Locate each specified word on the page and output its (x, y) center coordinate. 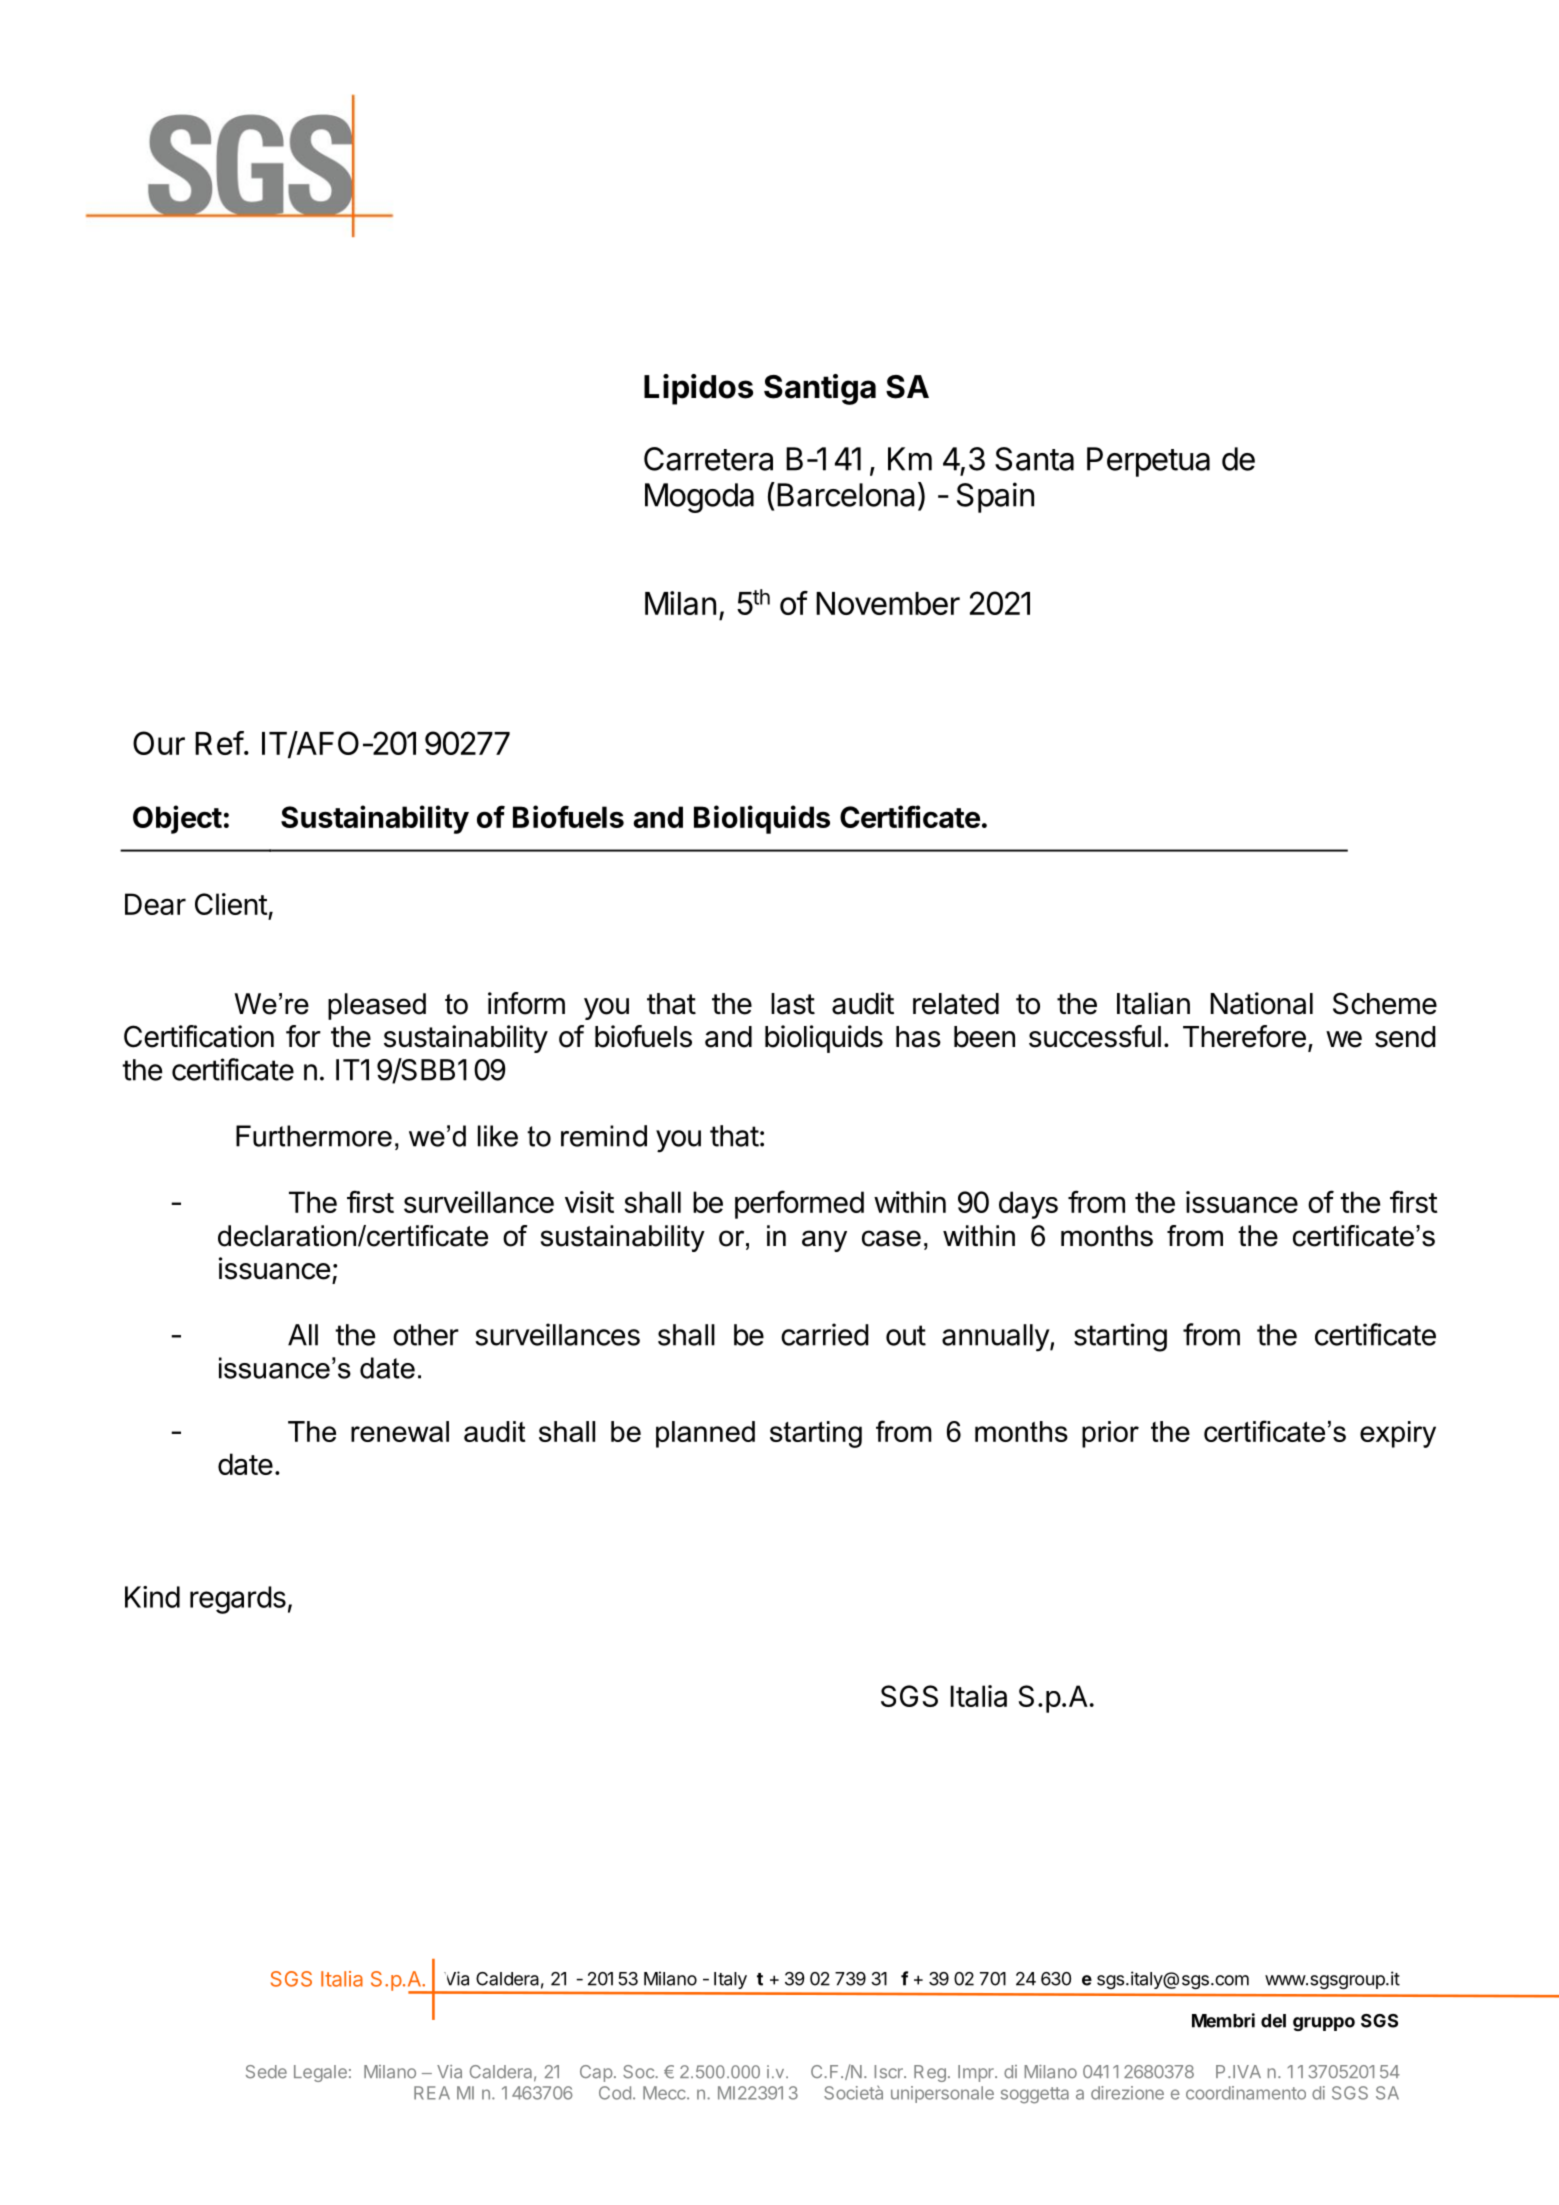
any (824, 1241)
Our (159, 743)
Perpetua (1148, 462)
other (426, 1335)
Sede (266, 2072)
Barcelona (846, 495)
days (1028, 1205)
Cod (615, 2093)
